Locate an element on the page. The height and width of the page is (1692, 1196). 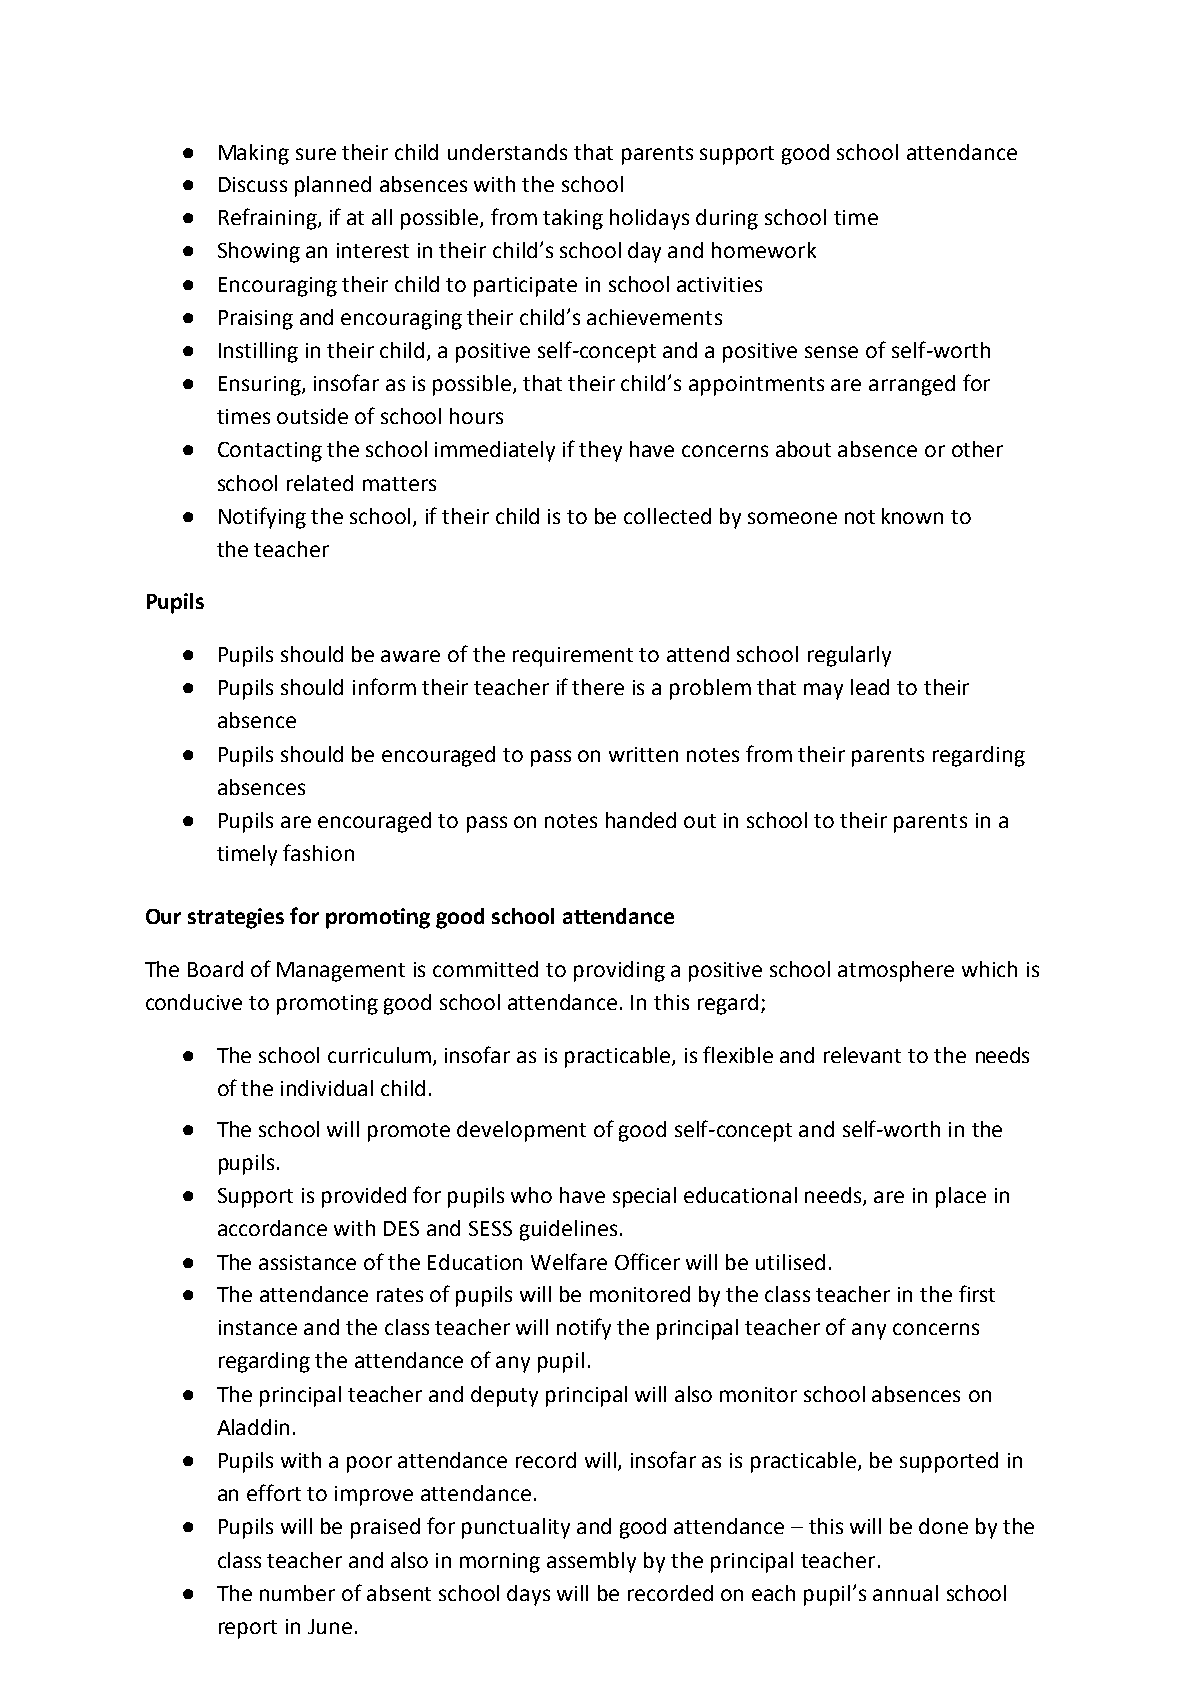
annual is located at coordinates (905, 1593).
